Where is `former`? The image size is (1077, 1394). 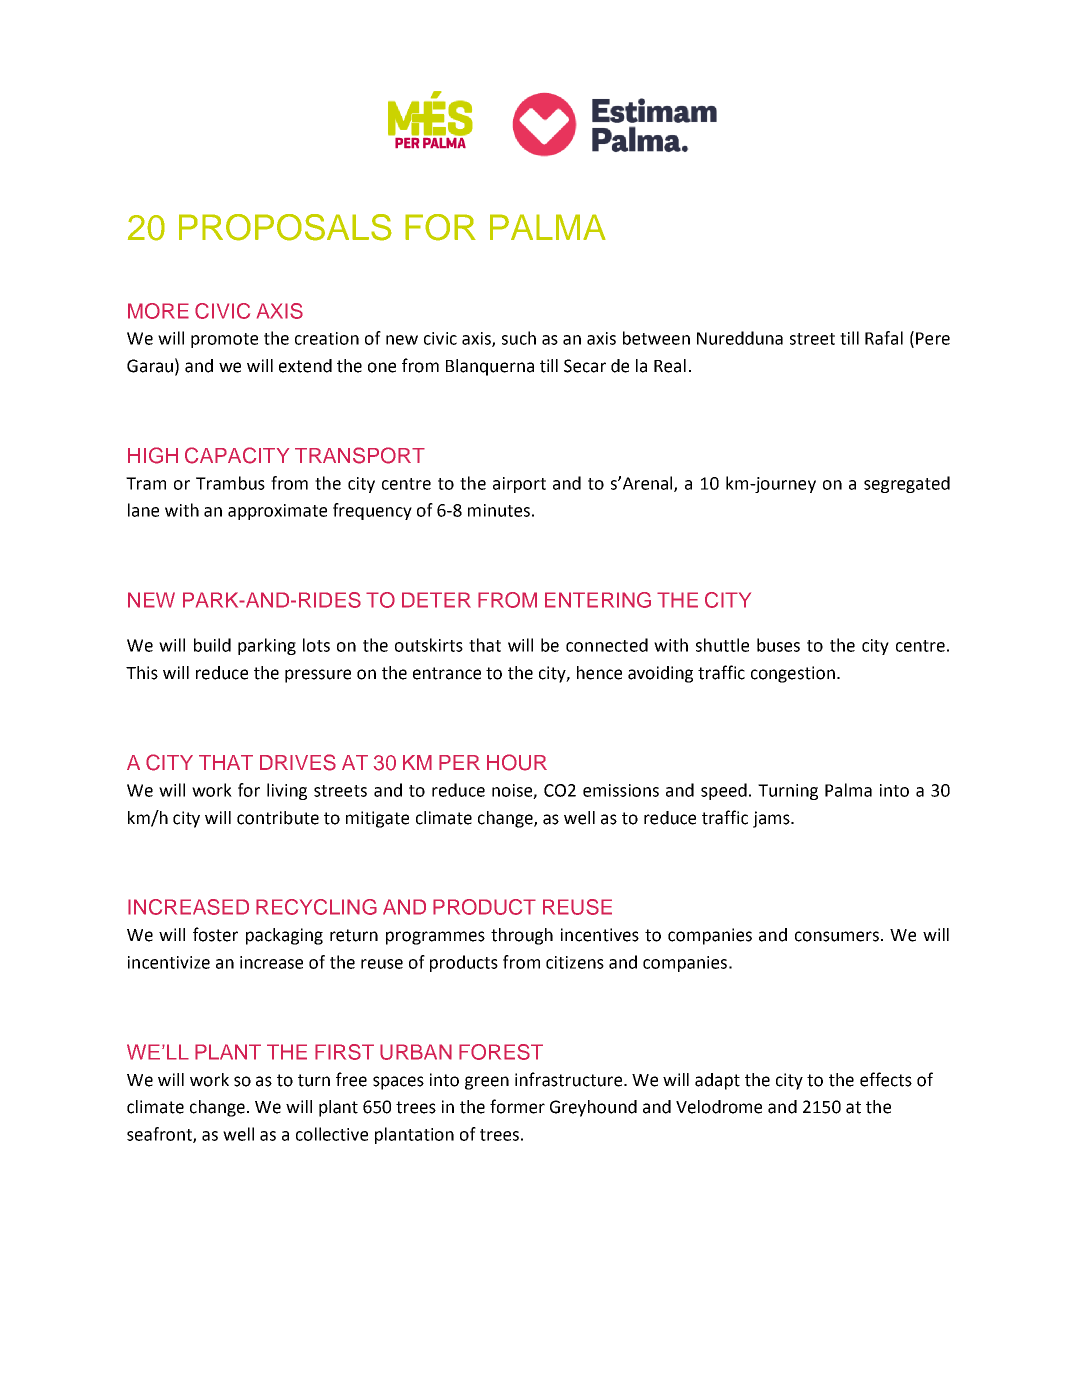
former is located at coordinates (517, 1106).
